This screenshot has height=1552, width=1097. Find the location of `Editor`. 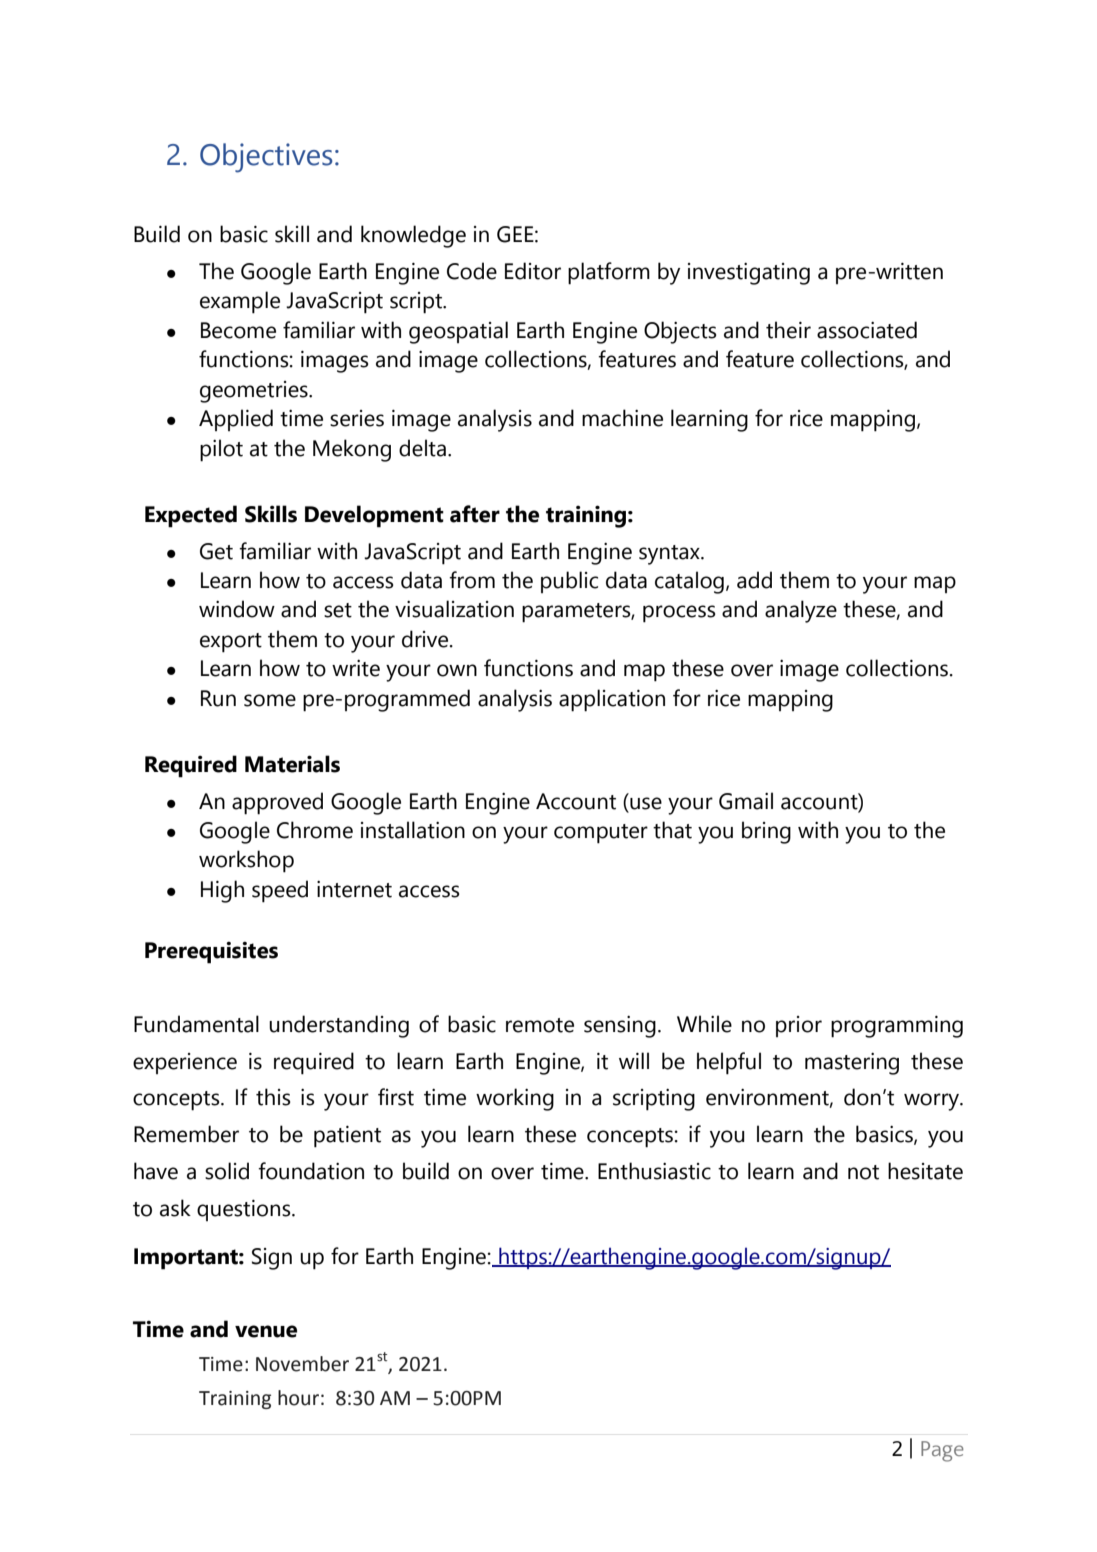

Editor is located at coordinates (533, 271).
